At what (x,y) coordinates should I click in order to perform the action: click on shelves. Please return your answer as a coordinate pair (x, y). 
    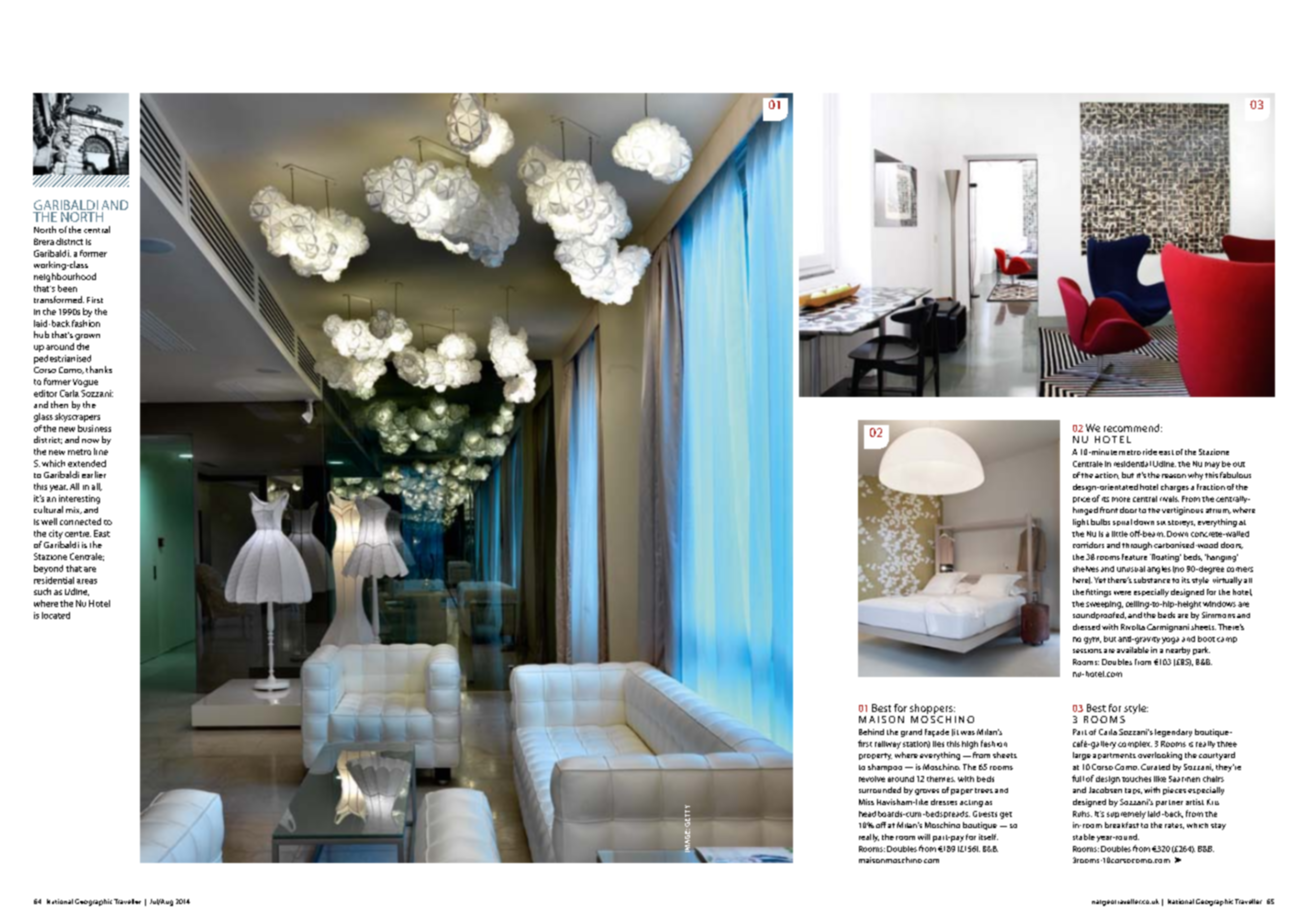
    Looking at the image, I should click on (1086, 569).
